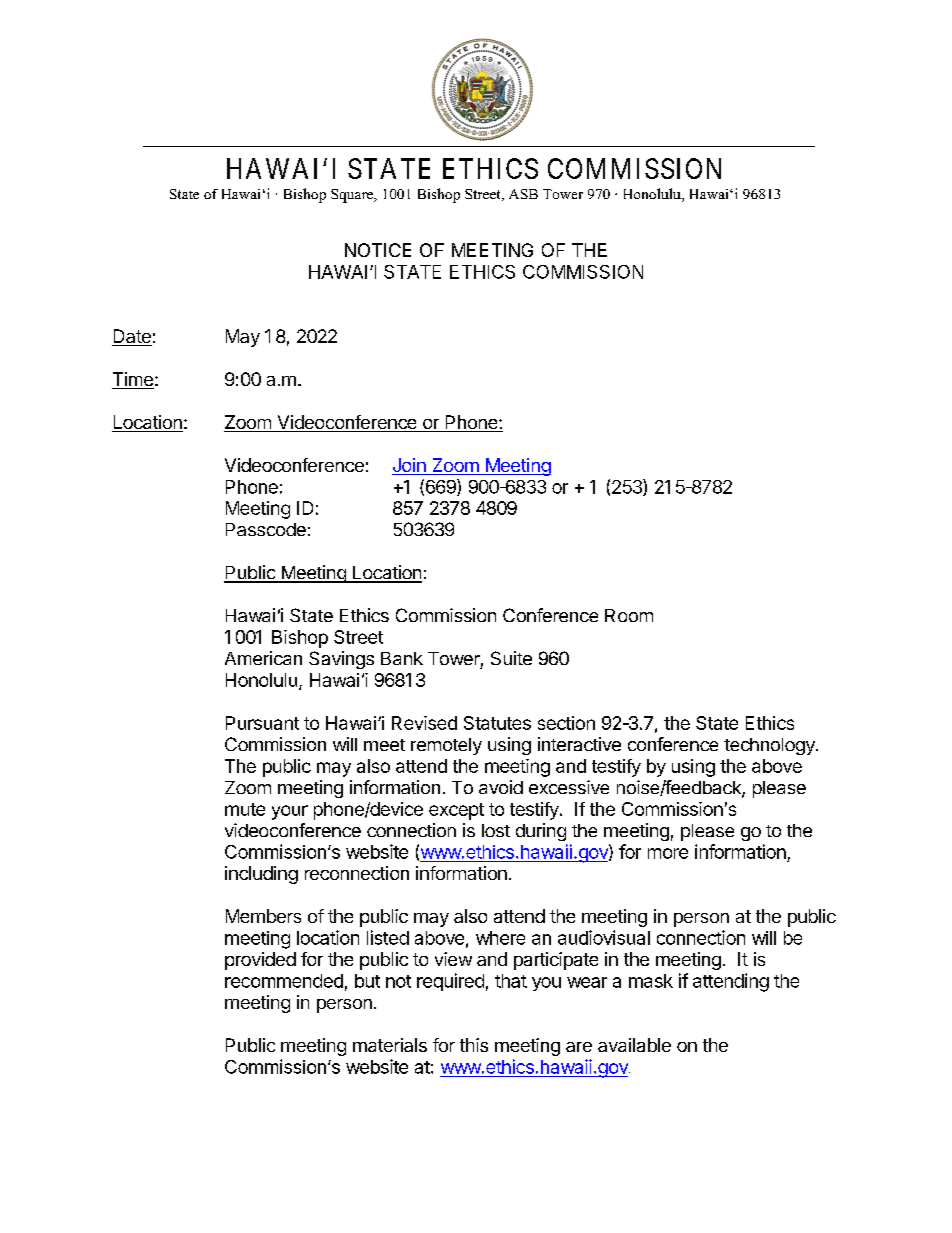  I want to click on ASB, so click(523, 194).
